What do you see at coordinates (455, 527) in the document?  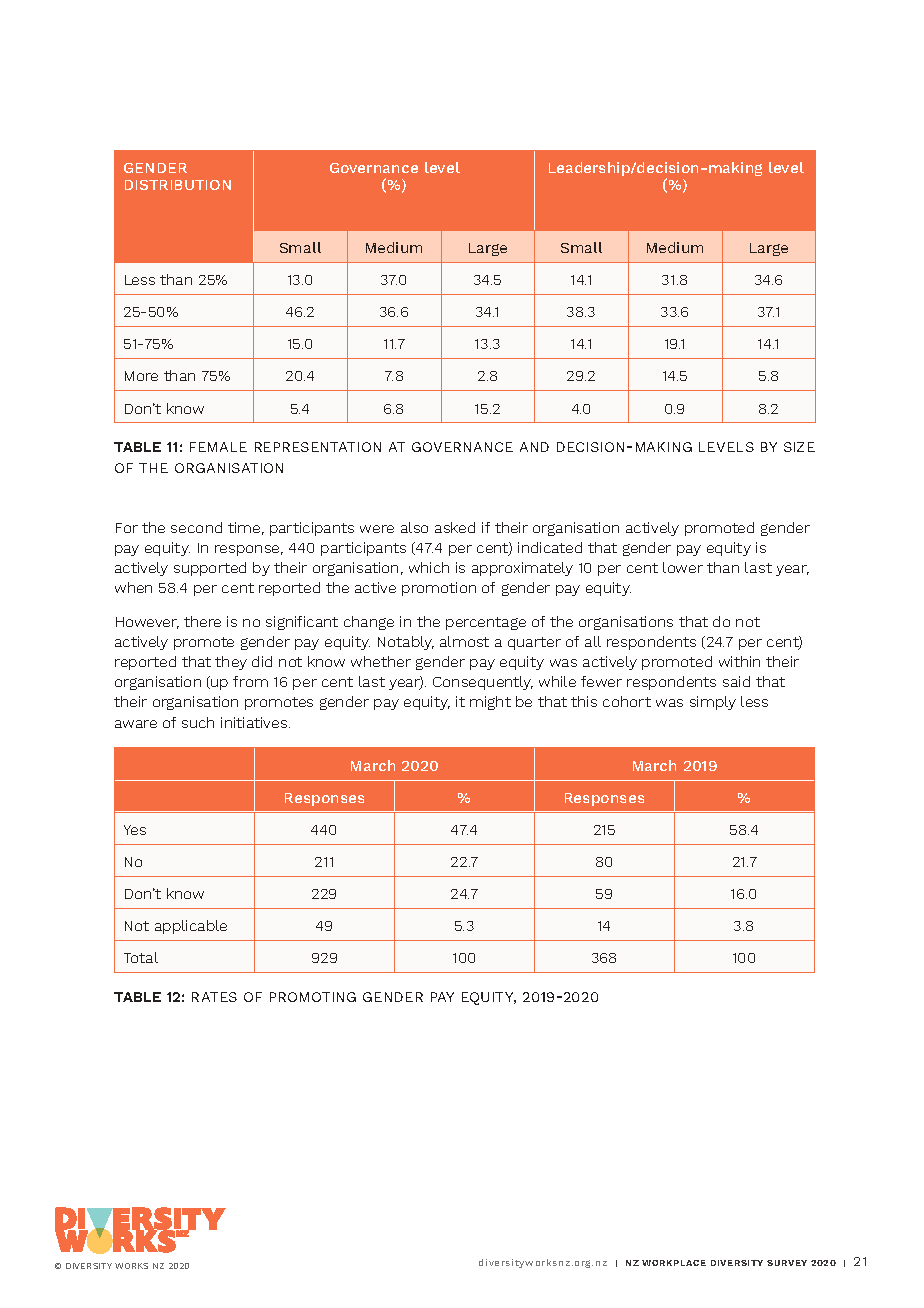 I see `asked` at bounding box center [455, 527].
